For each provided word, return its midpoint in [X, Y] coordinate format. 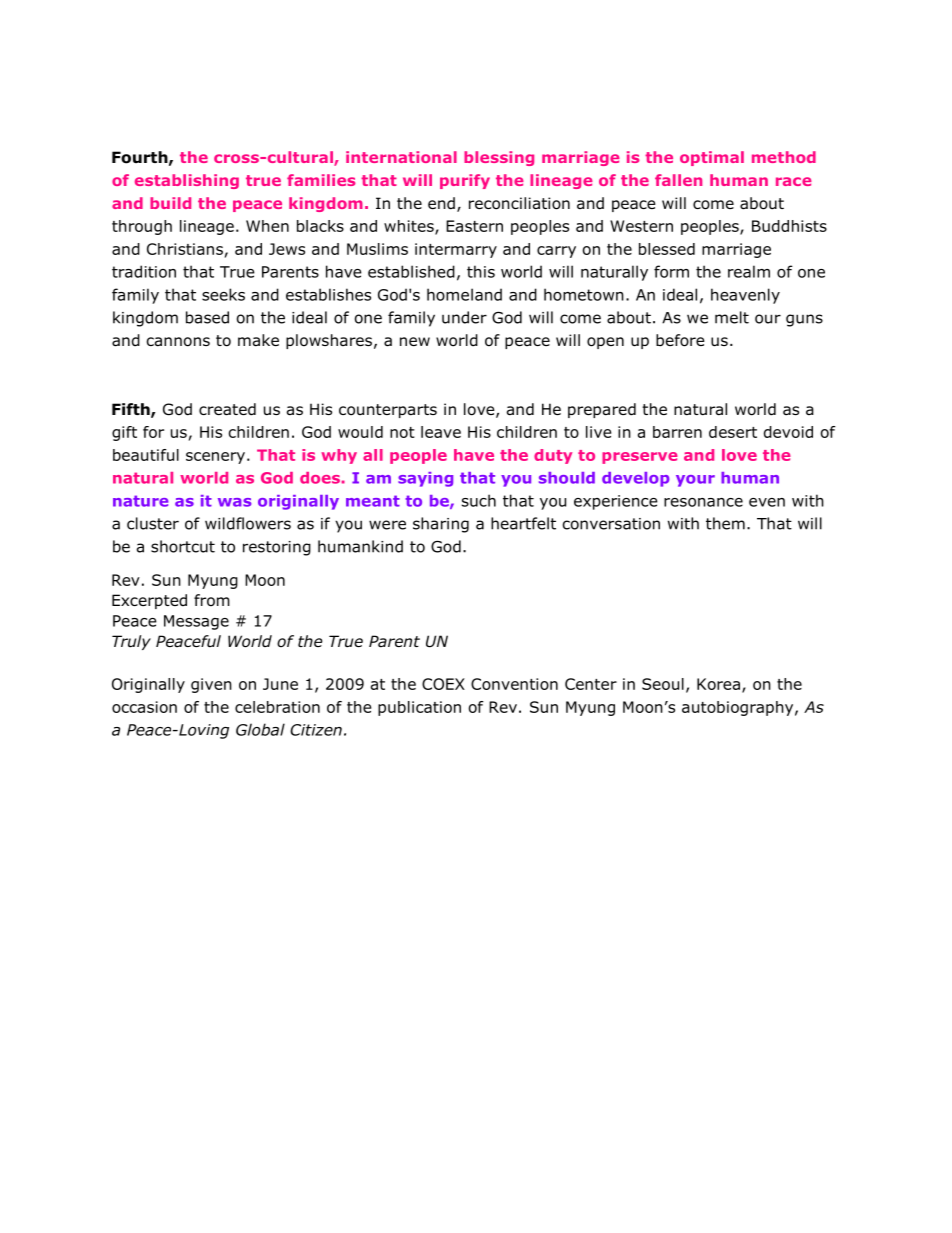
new [415, 341]
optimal [712, 158]
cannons [178, 342]
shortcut [183, 546]
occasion [144, 707]
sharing [441, 525]
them [725, 523]
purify [465, 181]
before [680, 340]
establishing [187, 181]
